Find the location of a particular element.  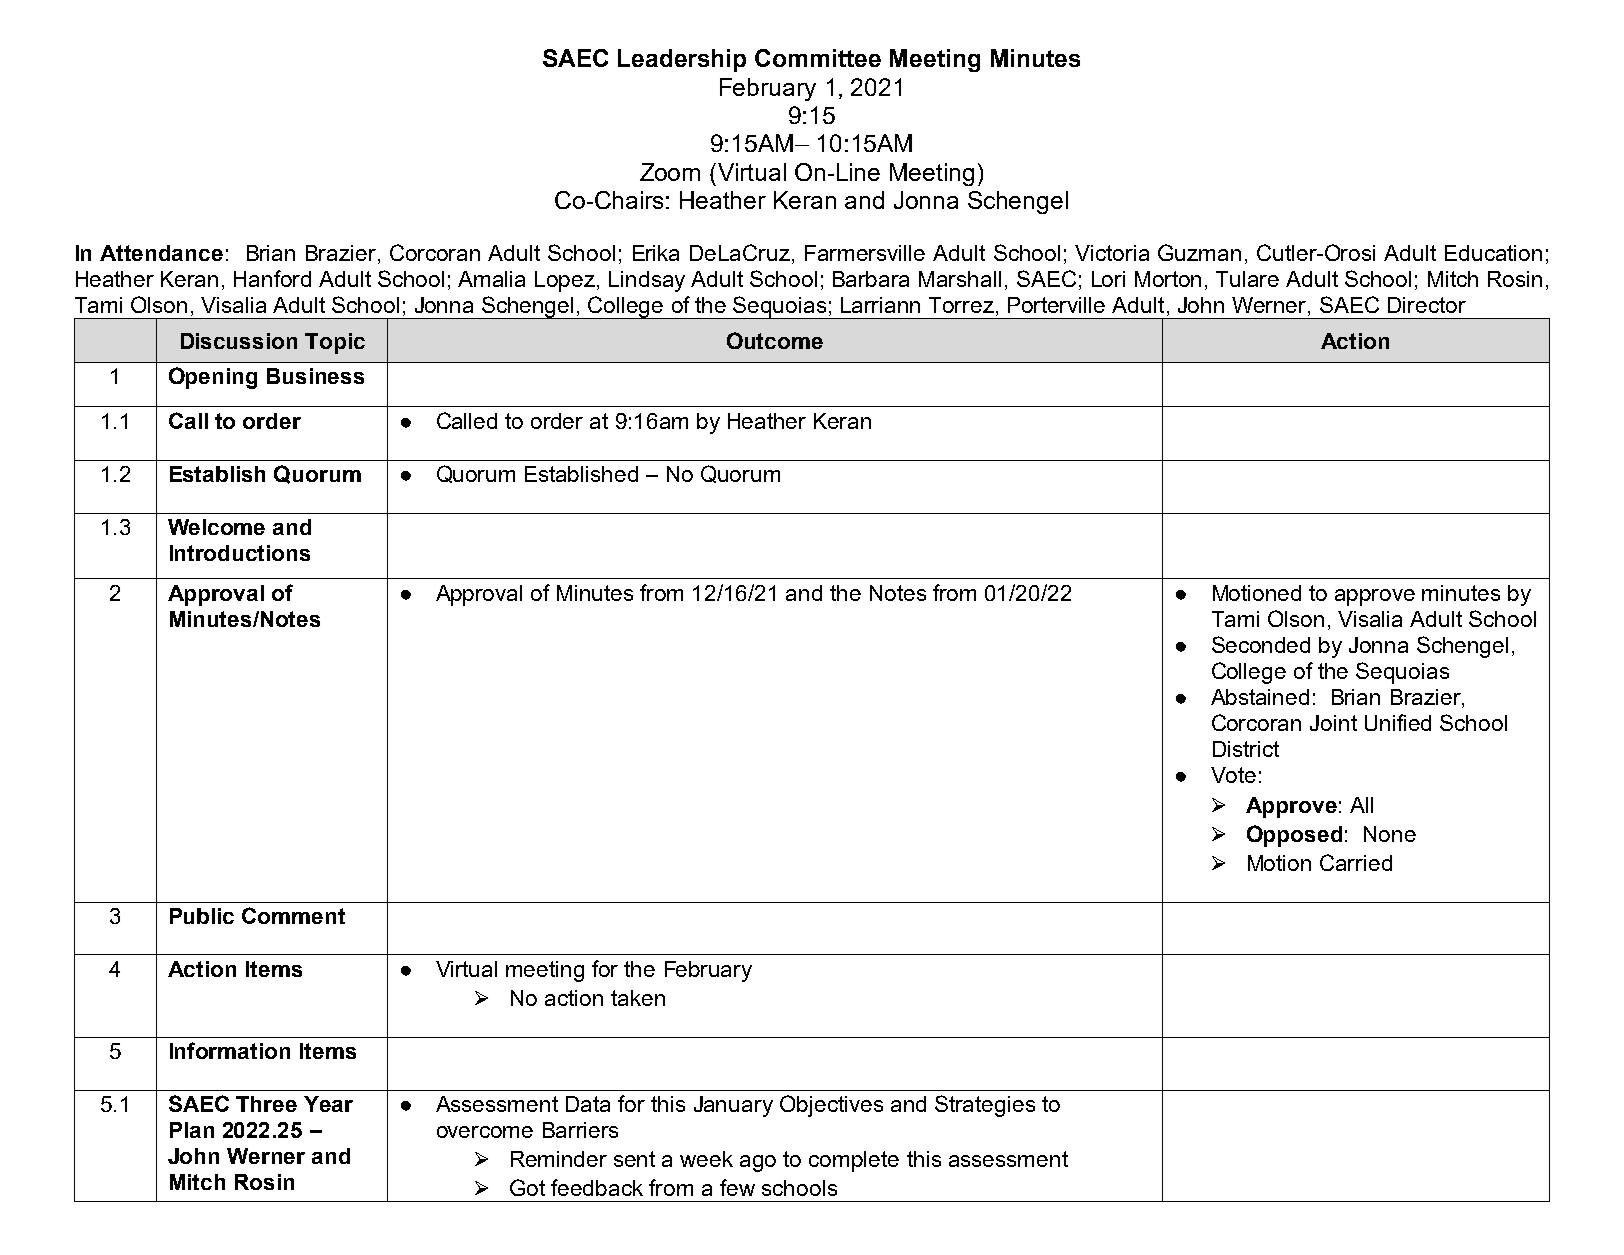

Outcome is located at coordinates (775, 340).
